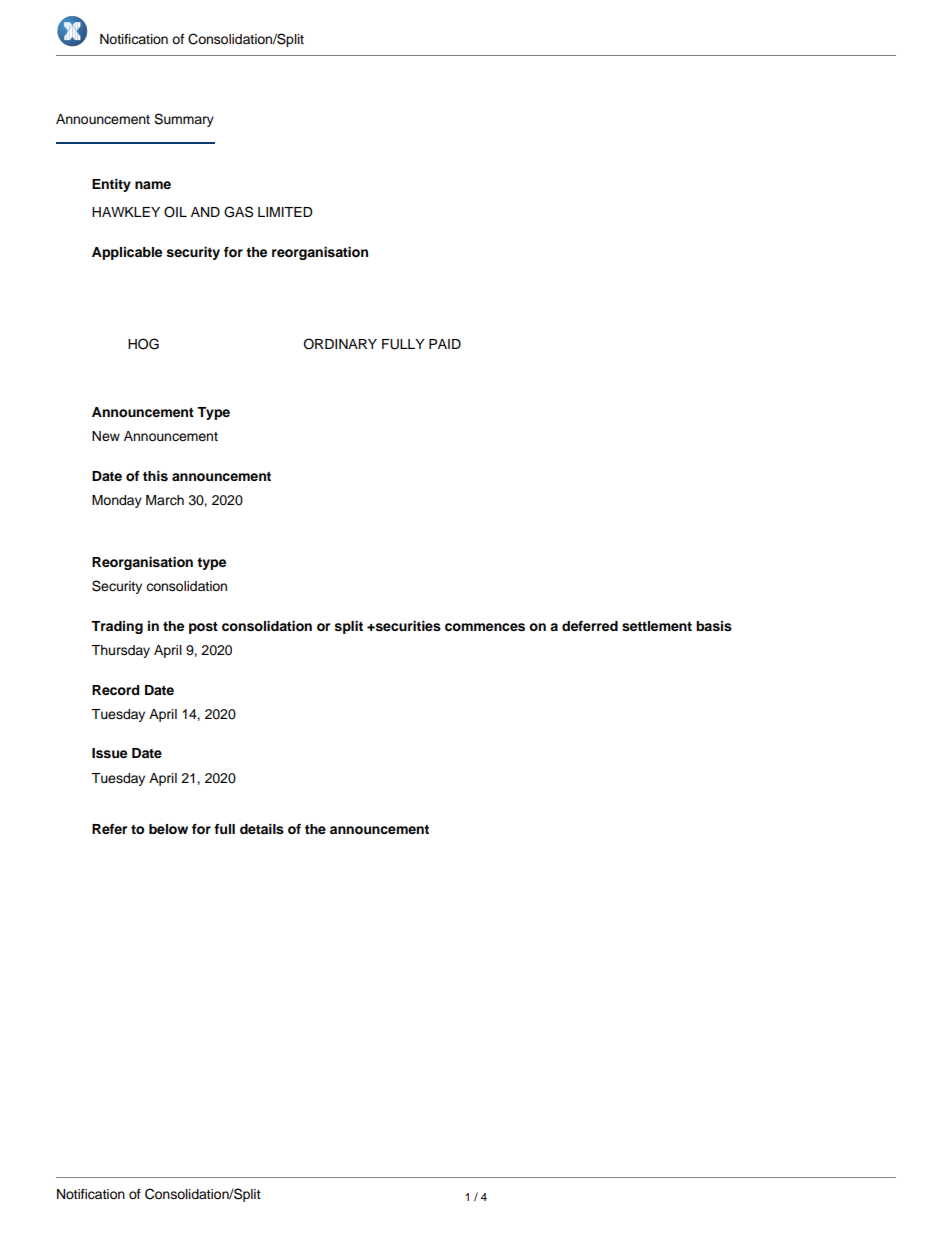  What do you see at coordinates (184, 120) in the document?
I see `Summary` at bounding box center [184, 120].
